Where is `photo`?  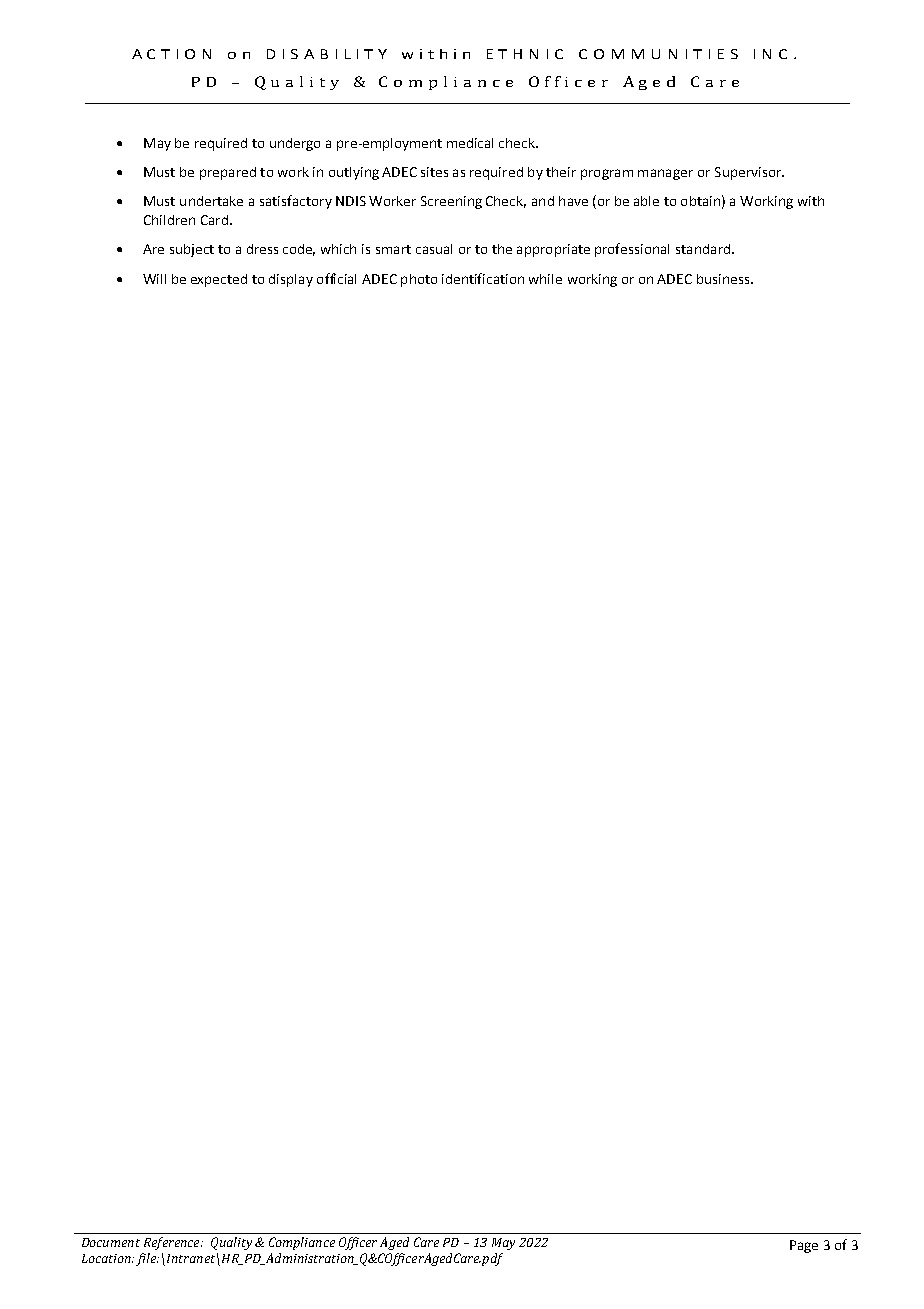
photo is located at coordinates (419, 280).
